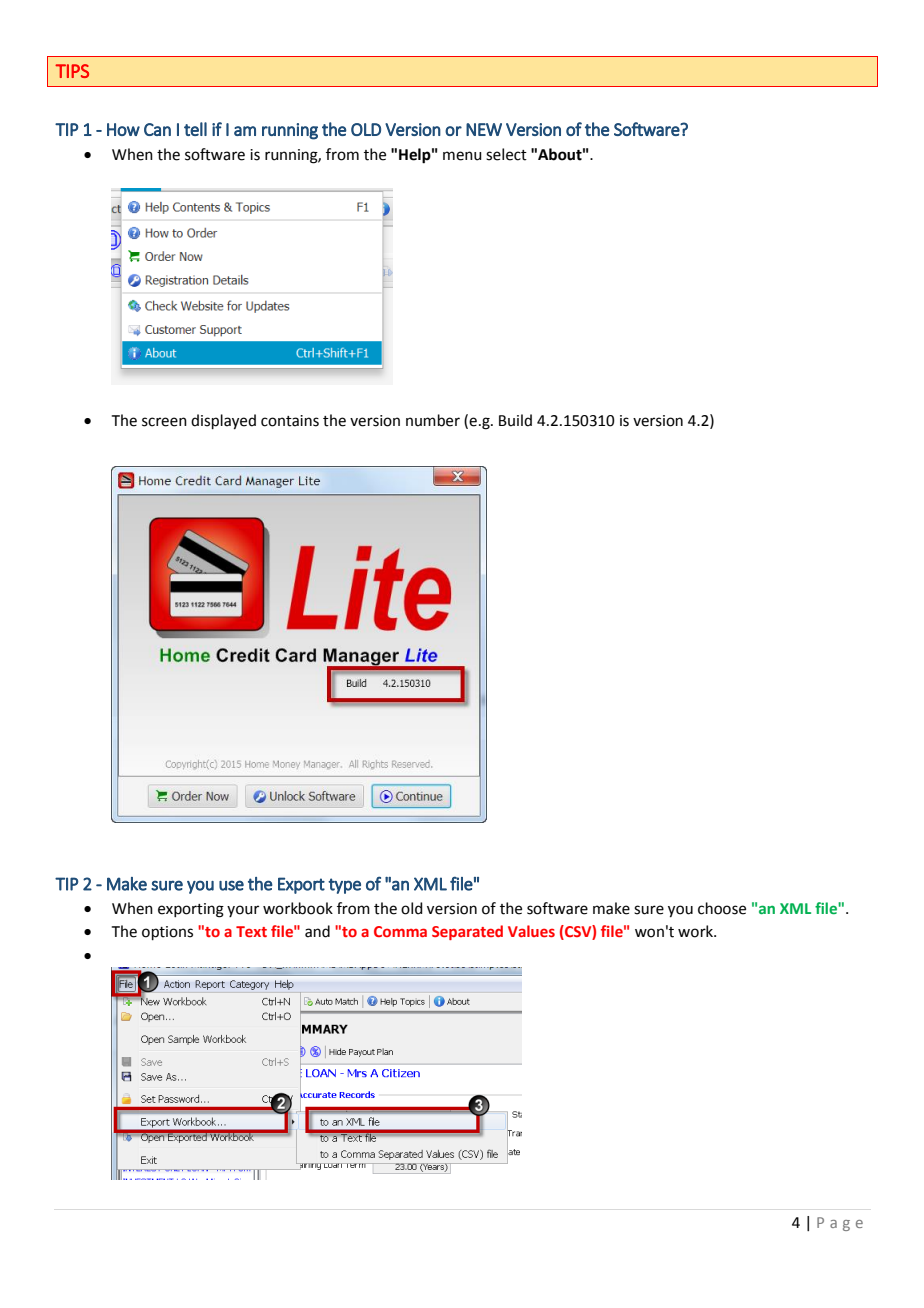 This screenshot has width=924, height=1308. What do you see at coordinates (484, 129) in the screenshot?
I see `NEW` at bounding box center [484, 129].
